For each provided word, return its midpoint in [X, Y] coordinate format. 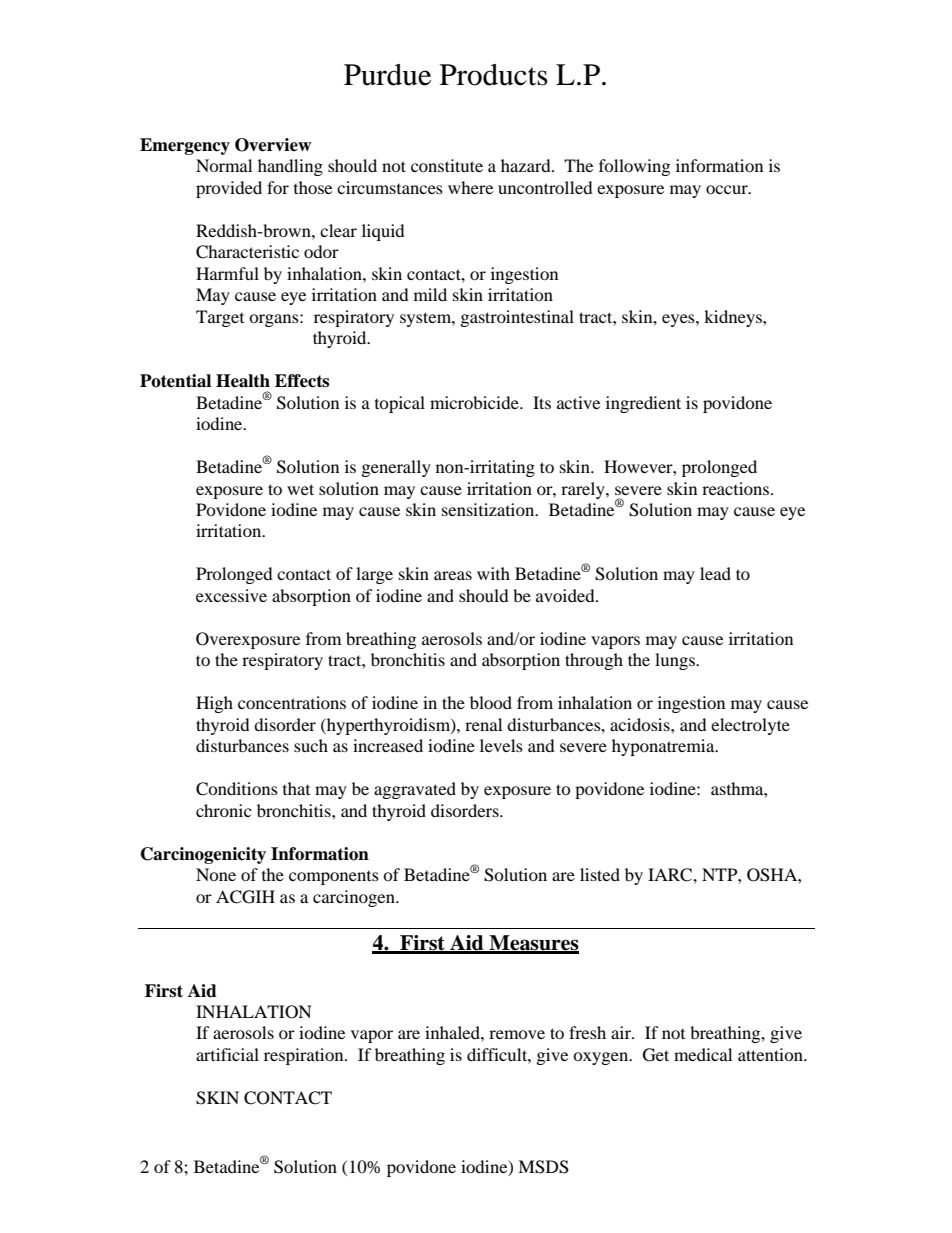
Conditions [237, 789]
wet [300, 489]
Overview [273, 145]
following [634, 167]
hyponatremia [664, 747]
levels [501, 745]
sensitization [489, 509]
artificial [227, 1054]
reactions [737, 488]
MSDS [543, 1167]
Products [494, 75]
